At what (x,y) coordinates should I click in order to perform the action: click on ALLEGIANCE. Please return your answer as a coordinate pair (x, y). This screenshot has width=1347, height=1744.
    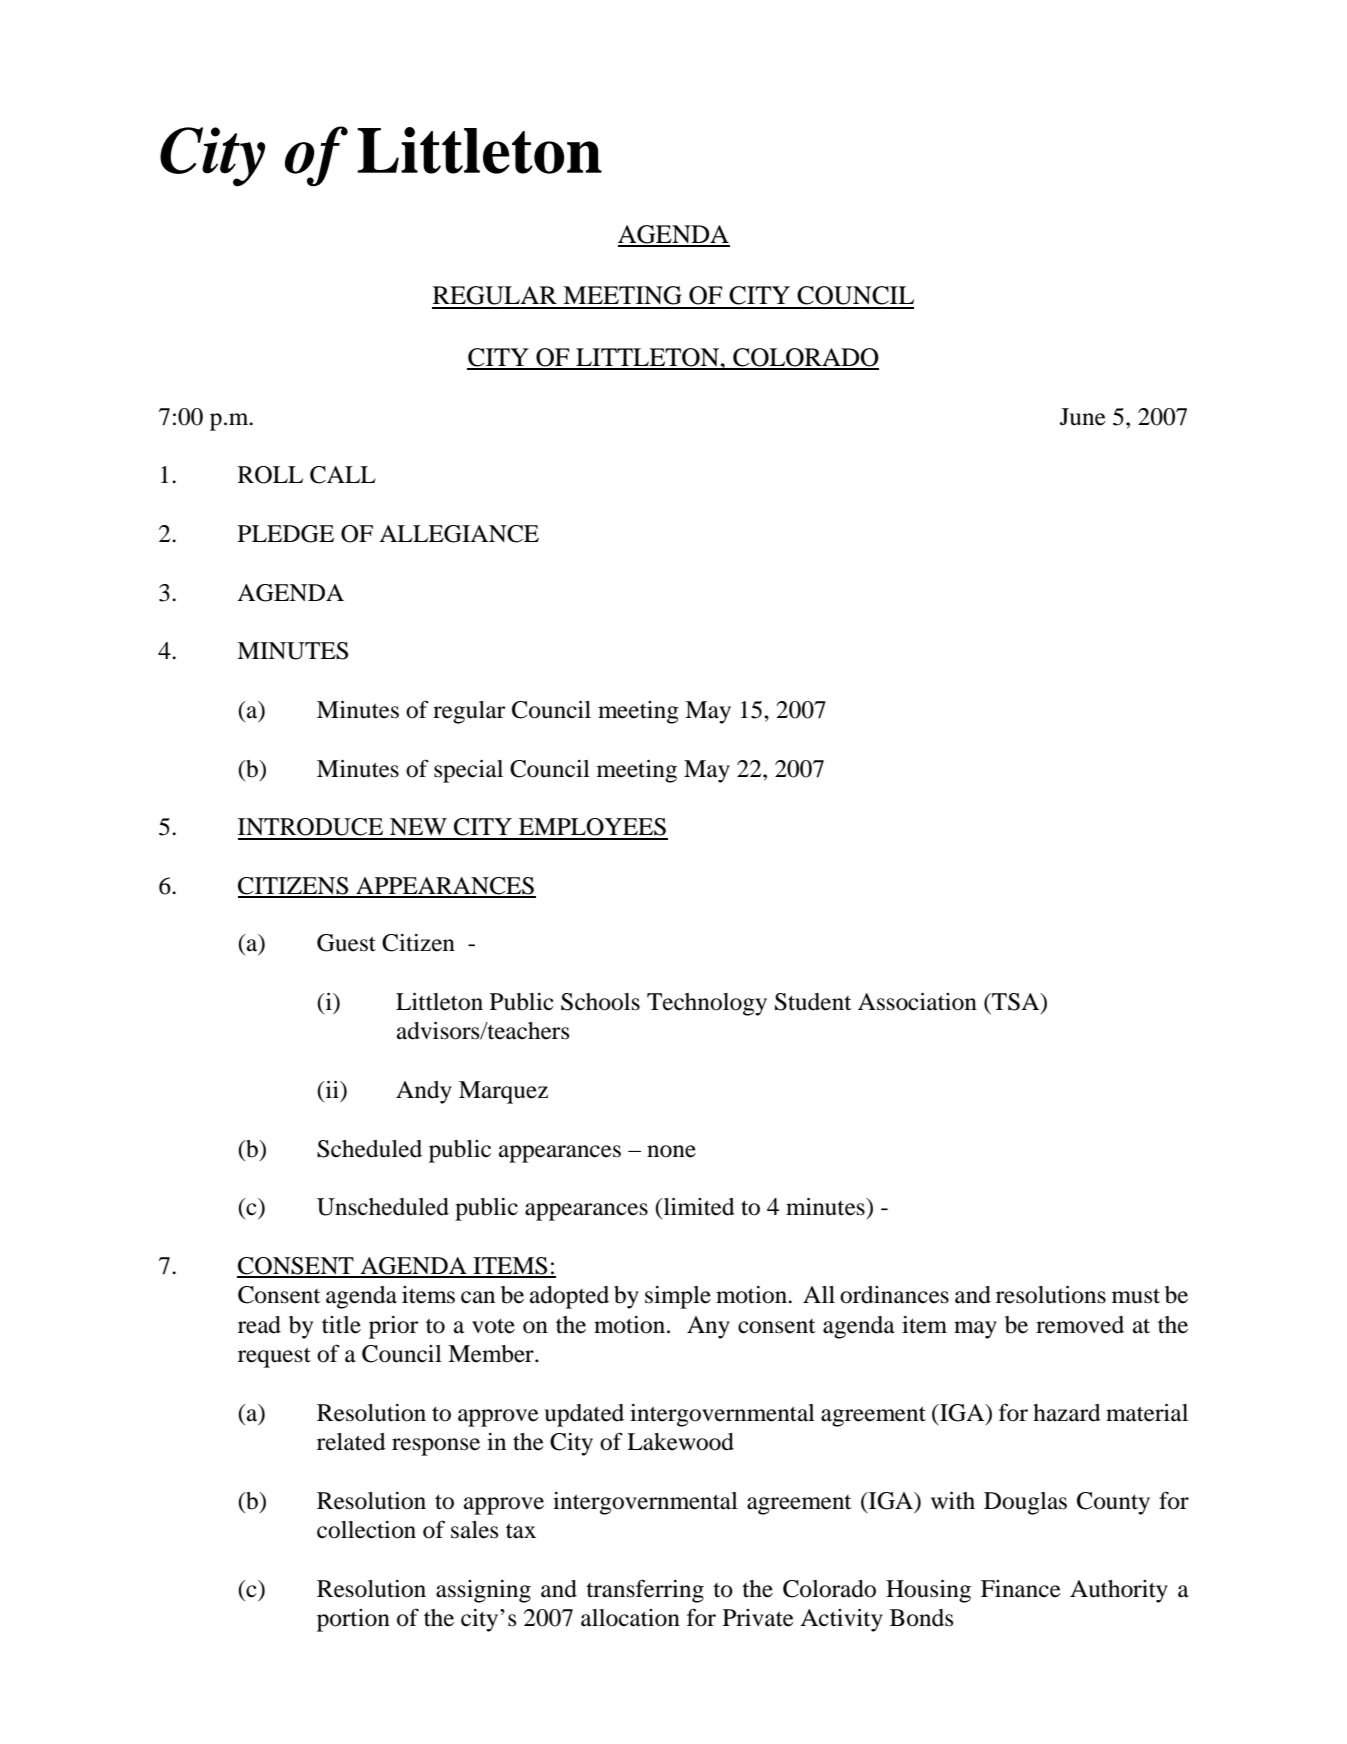
    Looking at the image, I should click on (459, 534).
